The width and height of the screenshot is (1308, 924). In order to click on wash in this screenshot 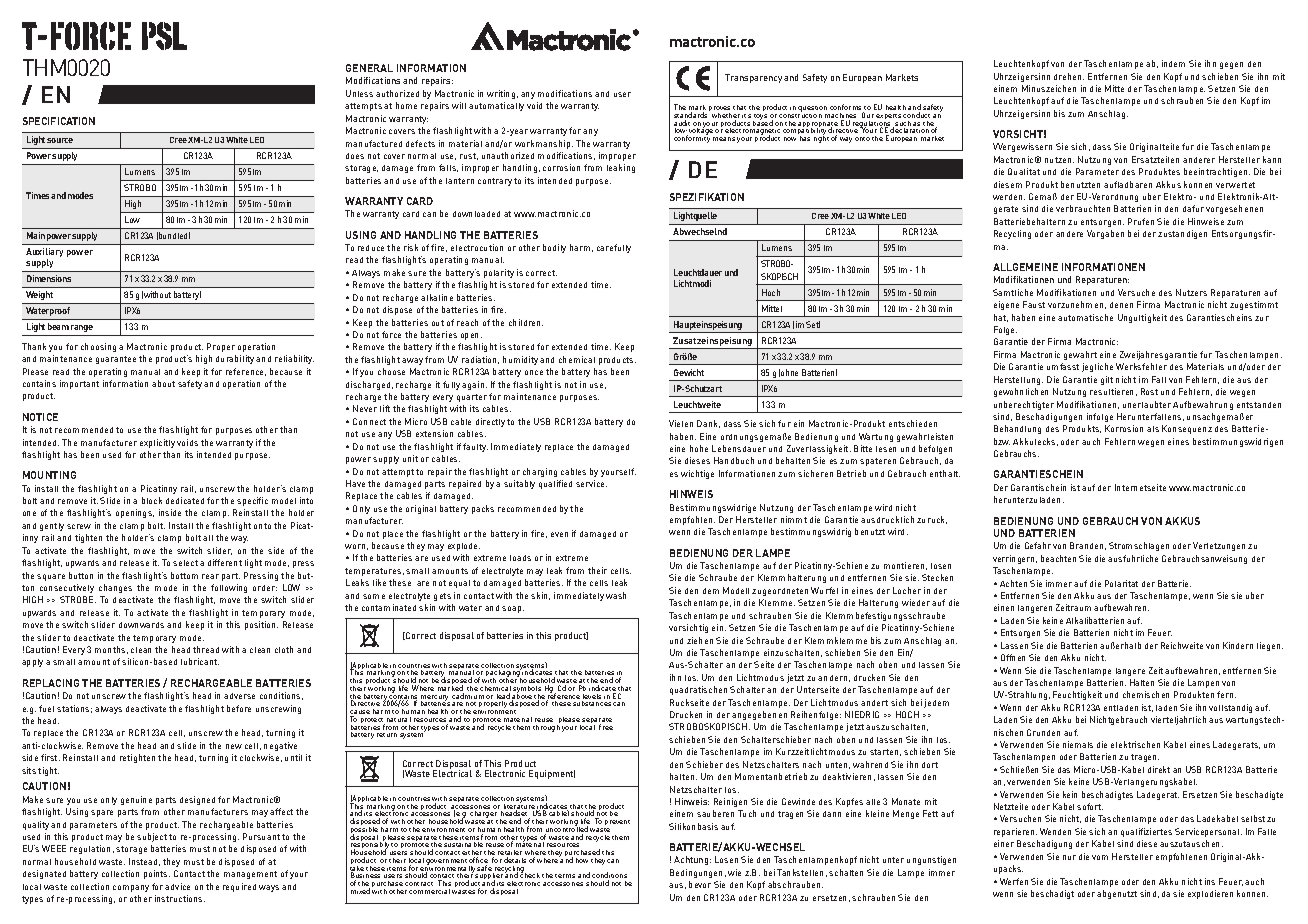, I will do `click(616, 595)`.
